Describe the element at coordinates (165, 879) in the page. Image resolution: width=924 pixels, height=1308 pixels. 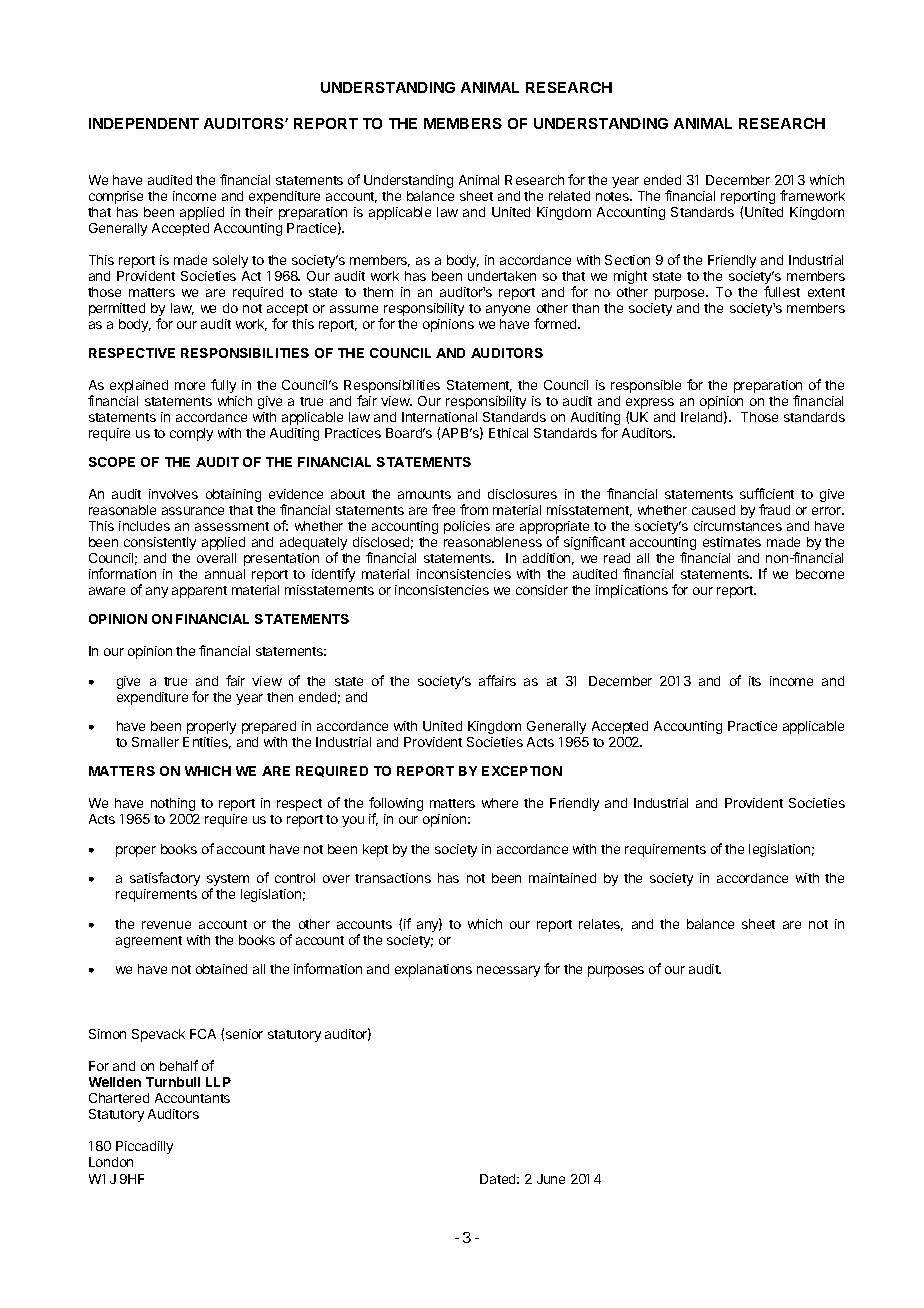
I see `satisfactory` at that location.
